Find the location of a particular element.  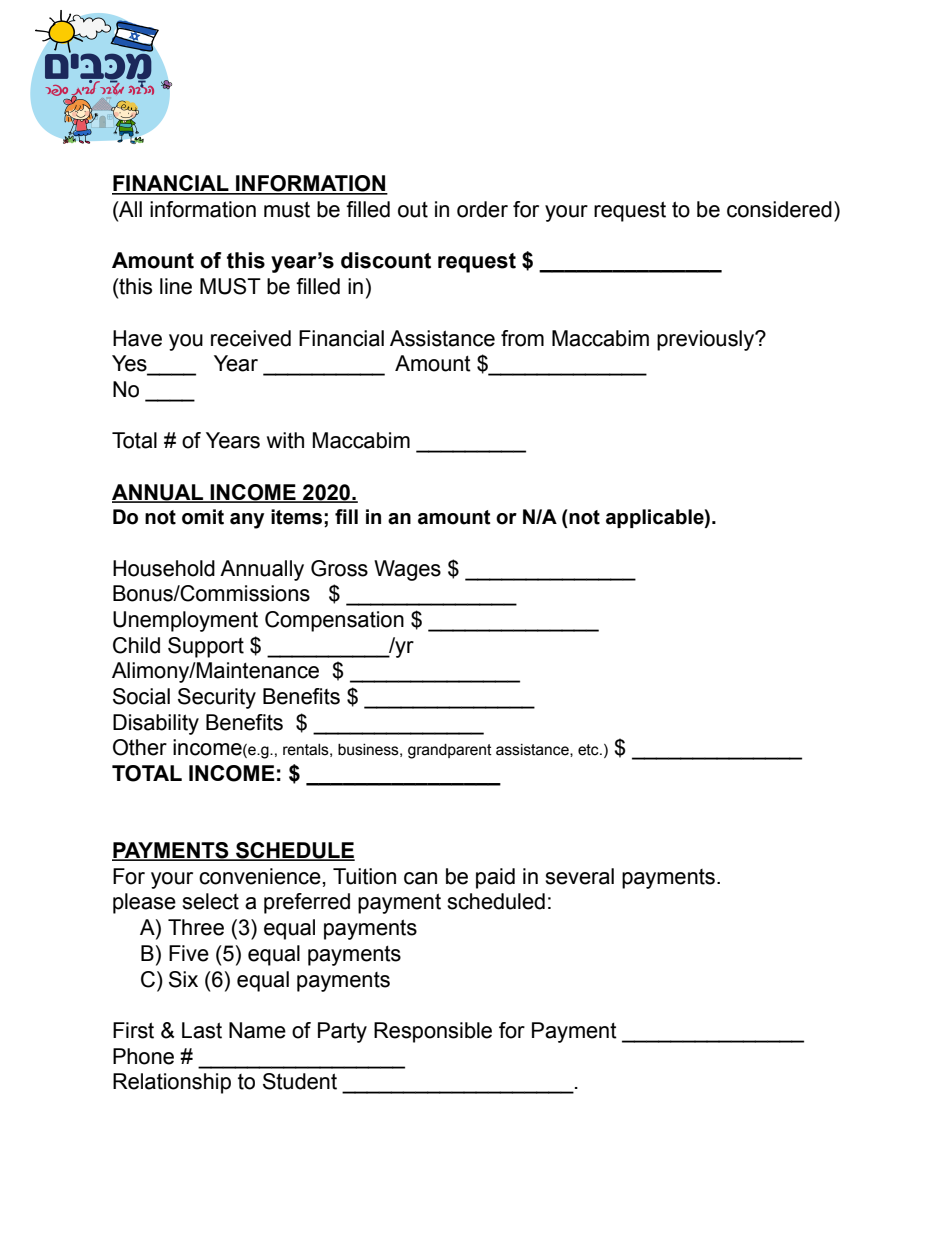

Last is located at coordinates (202, 1030).
